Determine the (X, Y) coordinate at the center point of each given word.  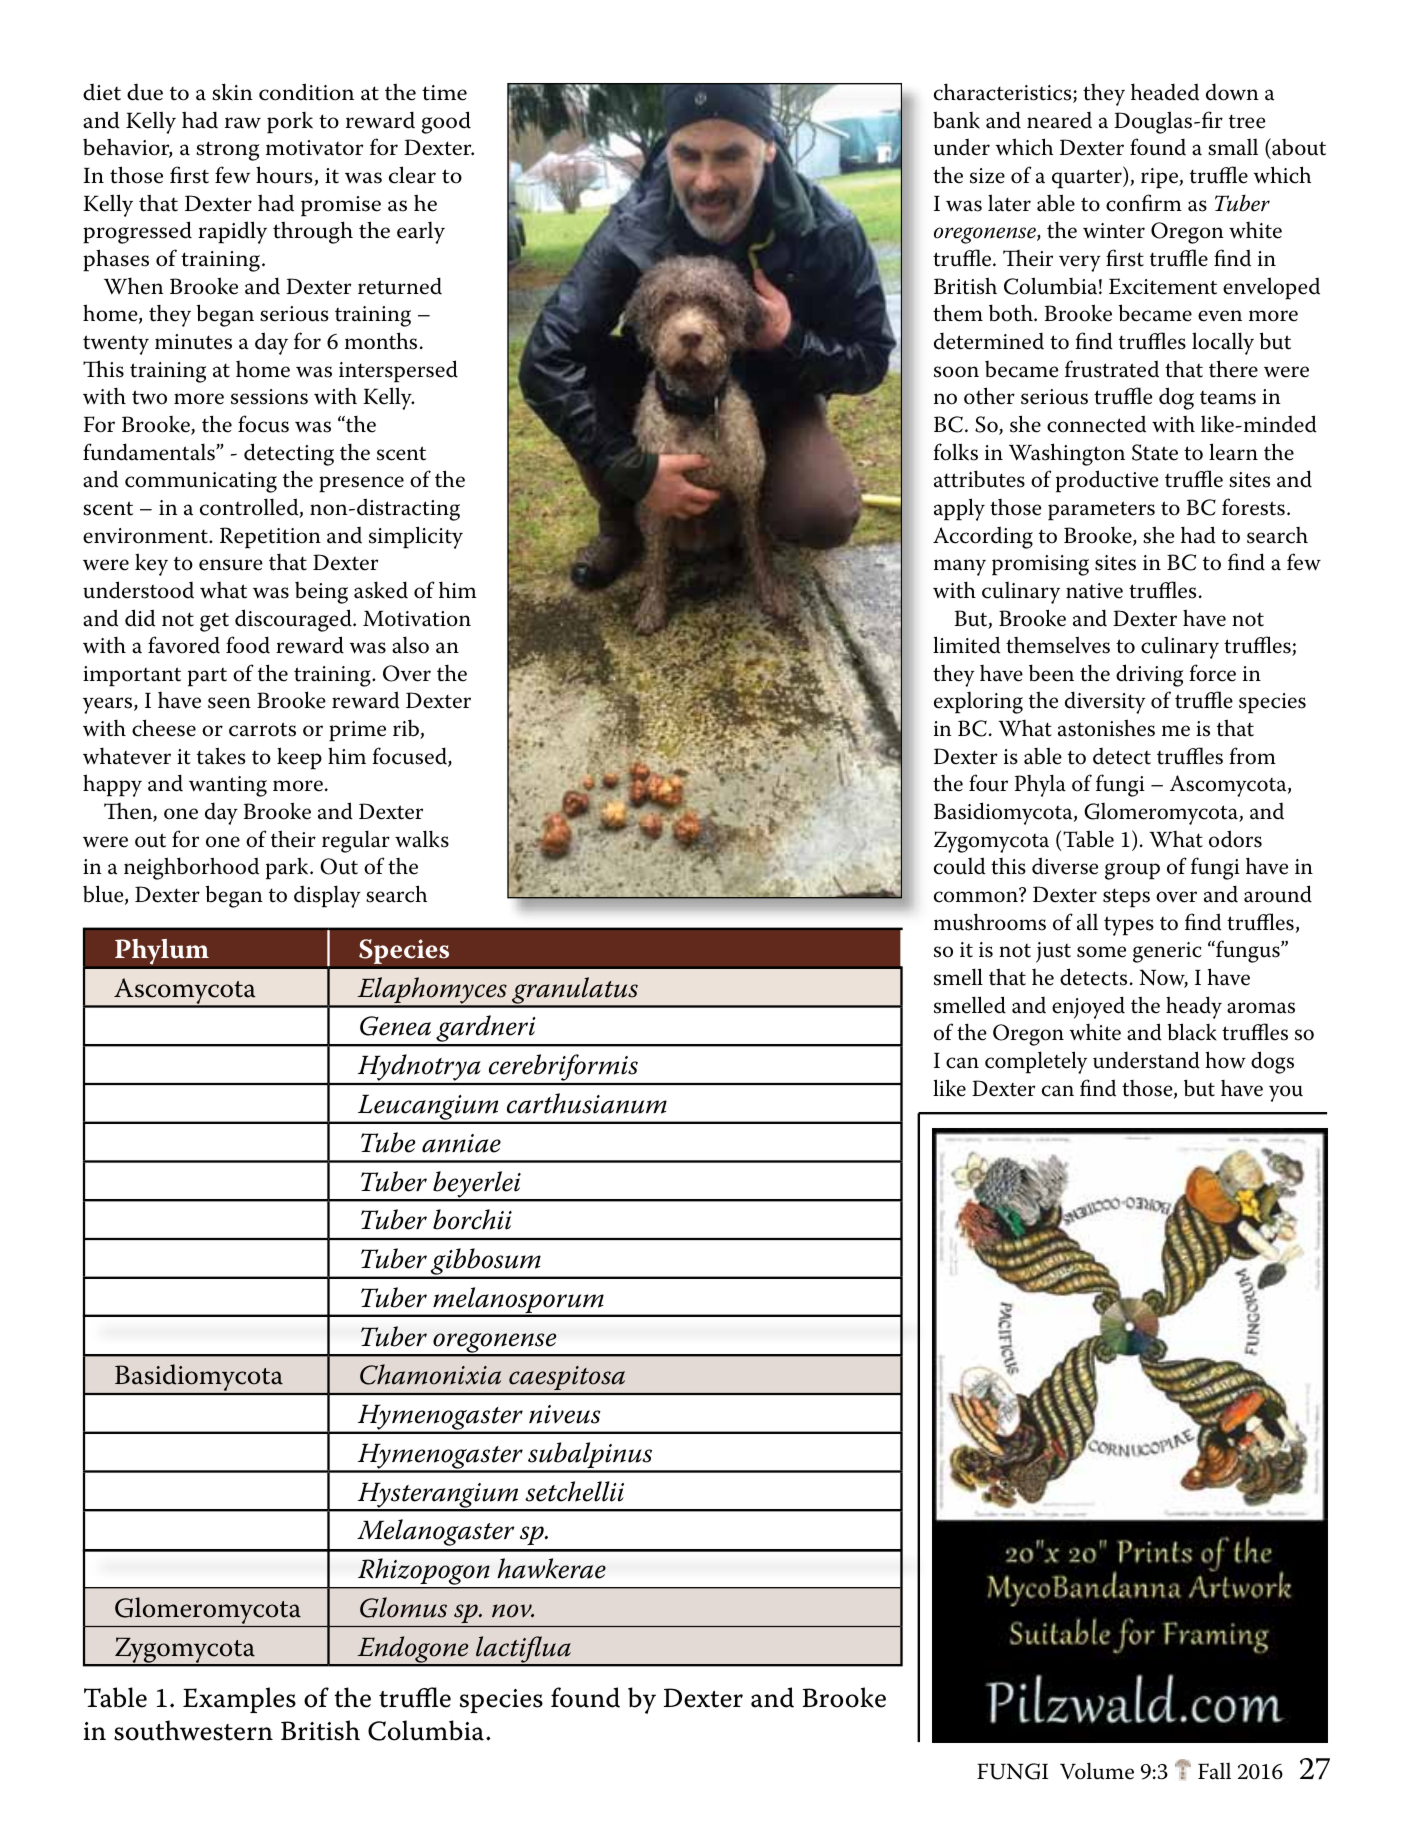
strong (228, 151)
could (960, 866)
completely (1036, 1062)
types (1129, 926)
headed (1165, 92)
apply (959, 509)
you (1286, 1093)
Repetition (270, 538)
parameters (1101, 511)
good (446, 122)
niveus (565, 1414)
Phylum (162, 951)
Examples (239, 1700)
